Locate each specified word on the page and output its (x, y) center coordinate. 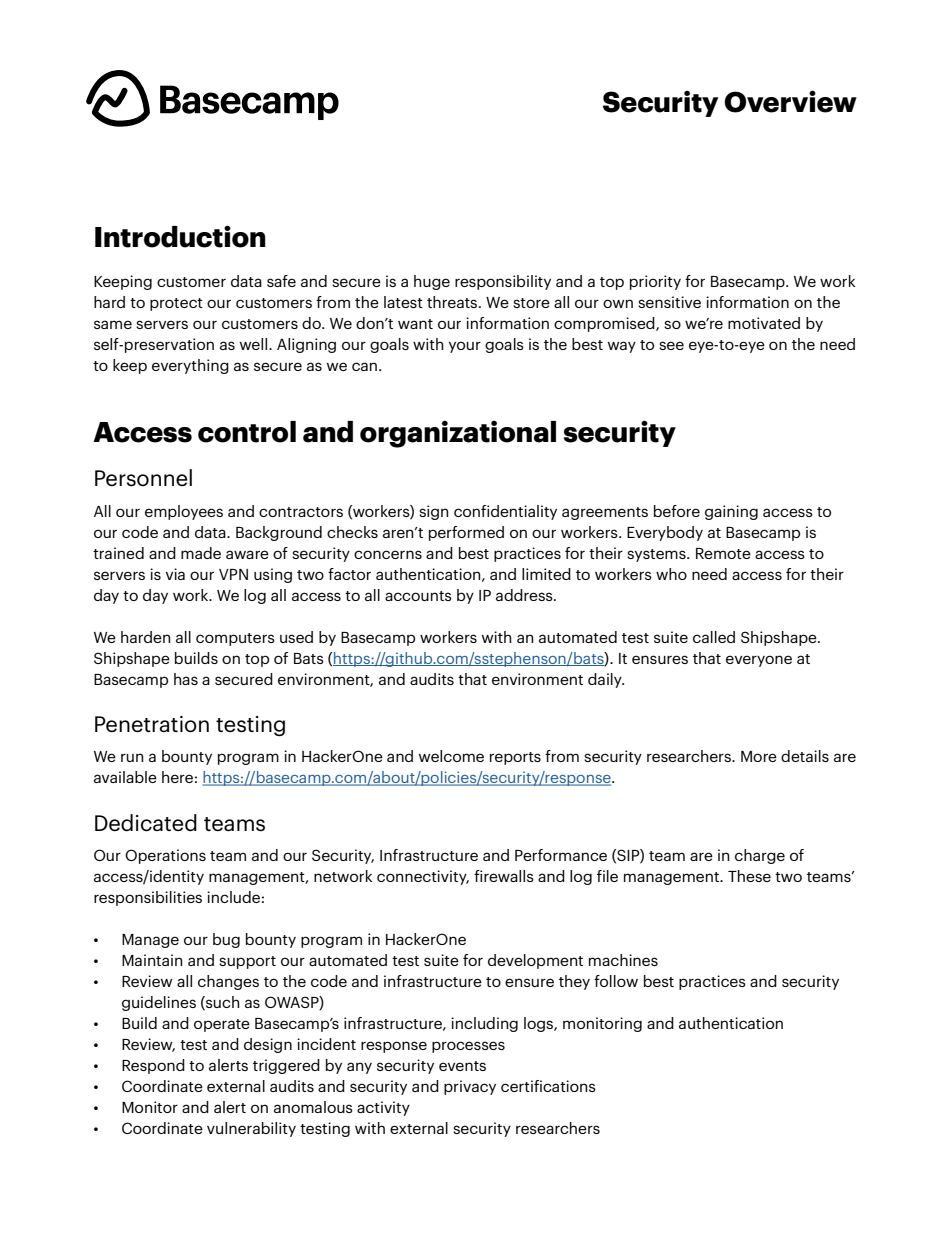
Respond (153, 1066)
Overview (790, 101)
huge (432, 282)
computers (235, 639)
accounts (418, 596)
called (714, 637)
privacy (470, 1087)
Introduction (180, 236)
